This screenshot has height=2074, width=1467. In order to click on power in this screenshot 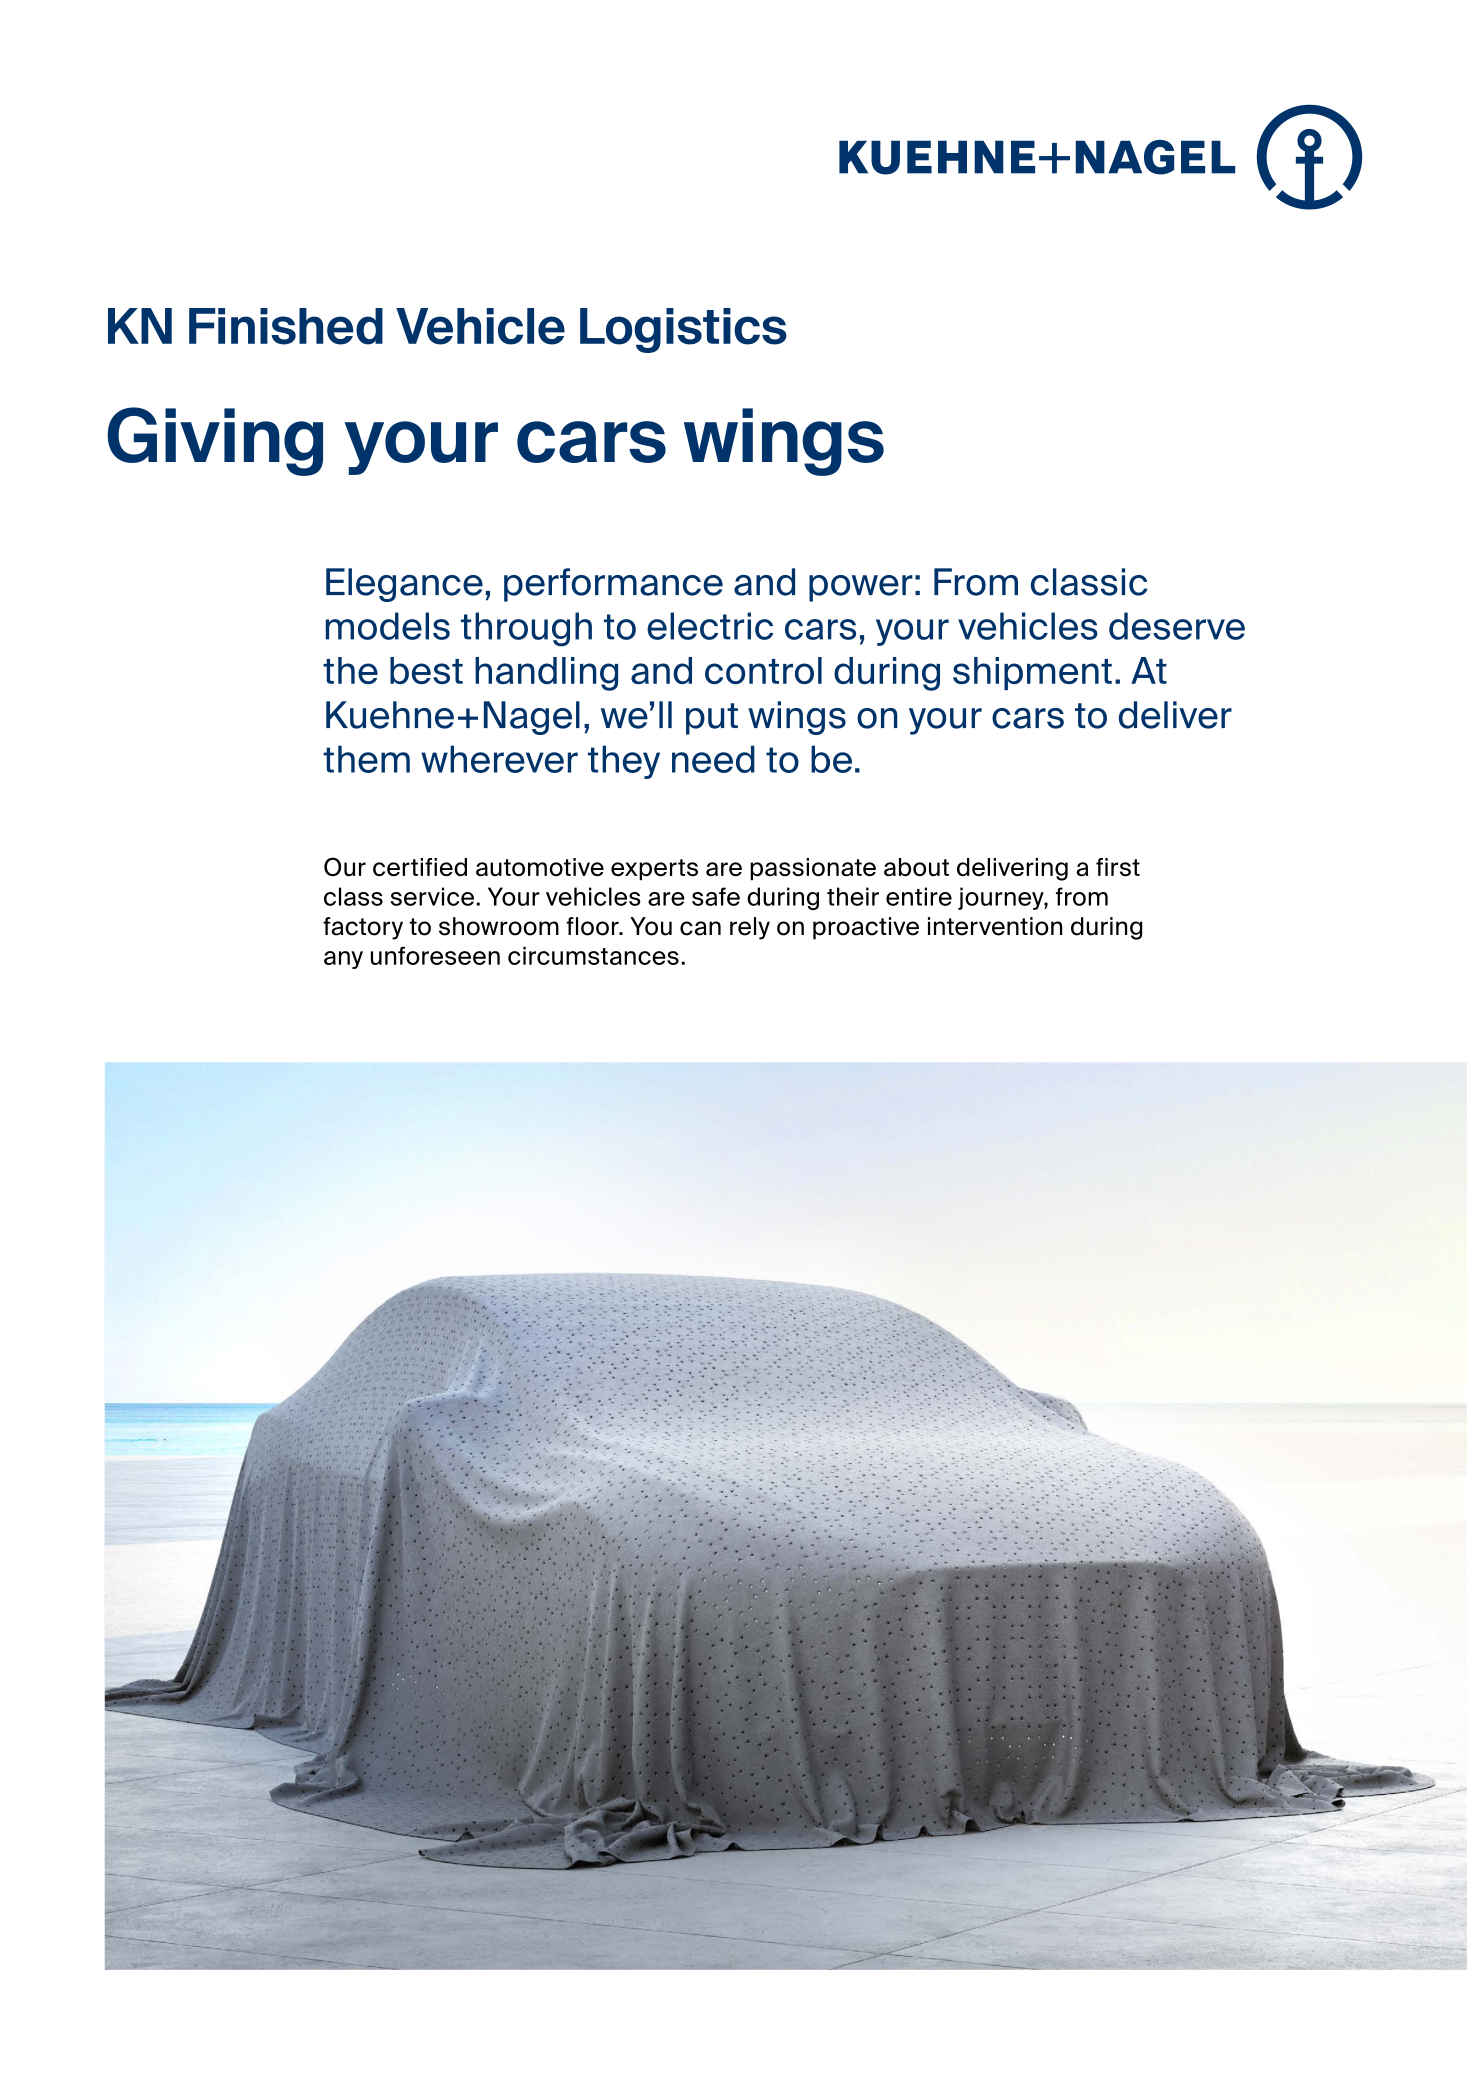, I will do `click(861, 588)`.
